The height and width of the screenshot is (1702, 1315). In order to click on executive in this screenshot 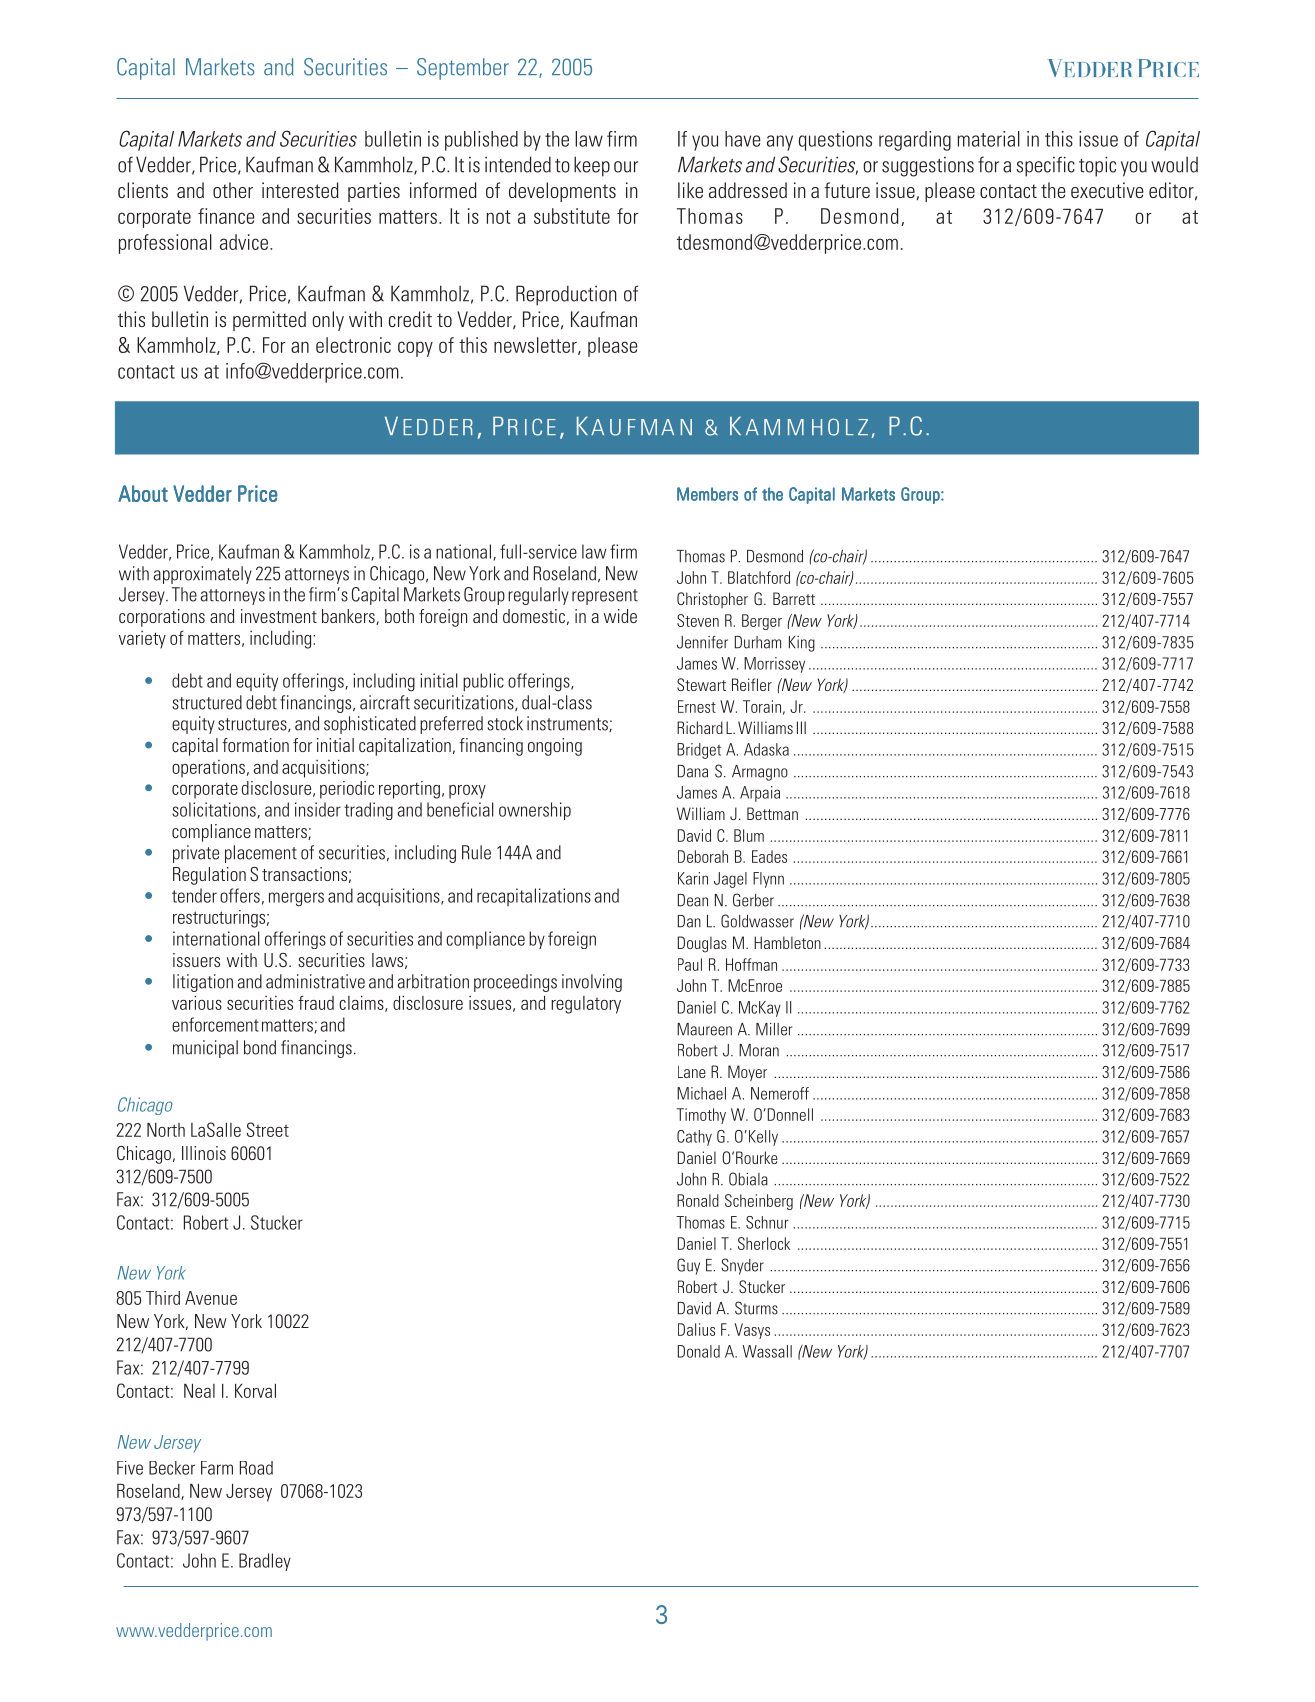, I will do `click(1107, 190)`.
